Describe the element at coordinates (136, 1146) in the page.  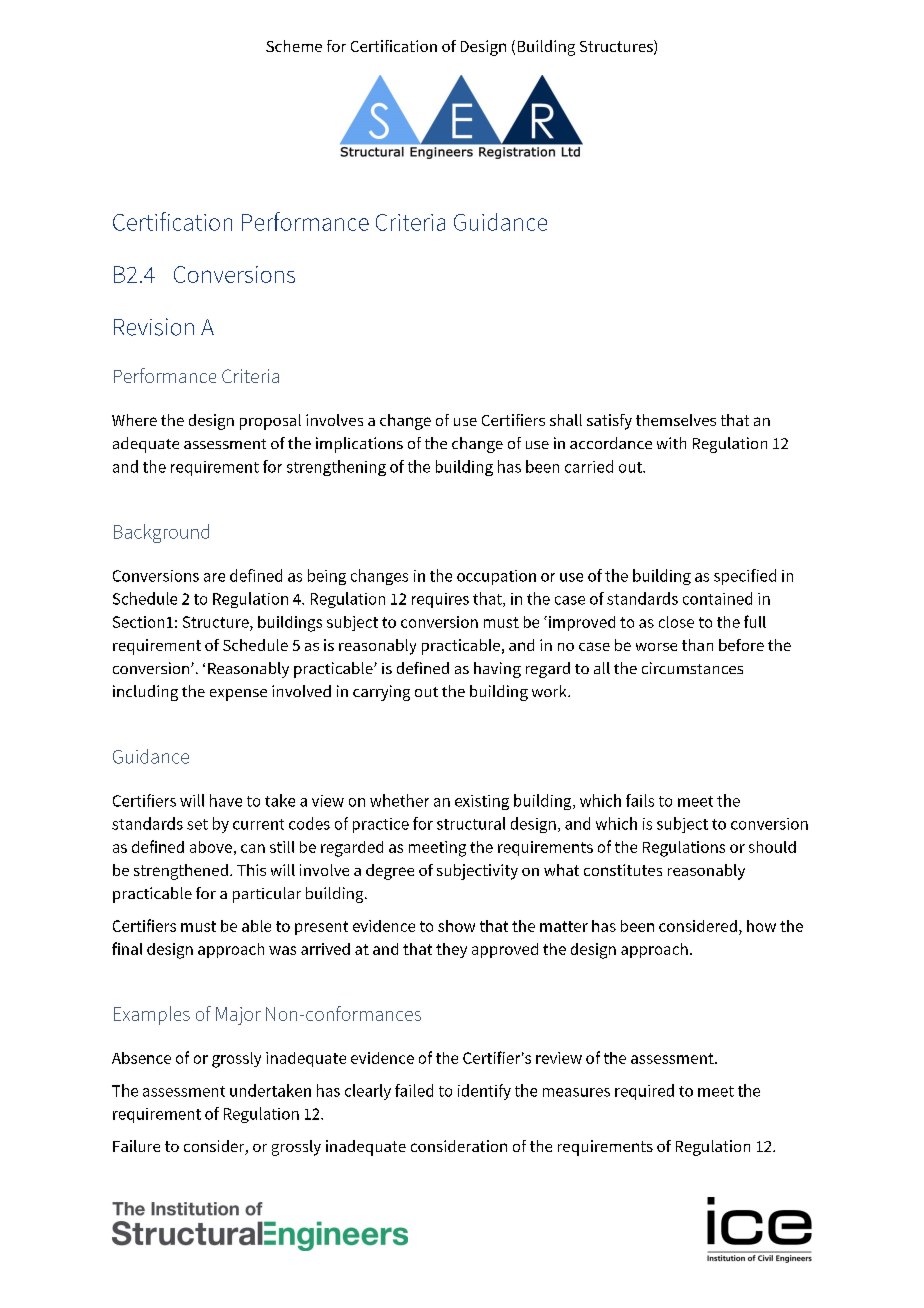
I see `Failure` at that location.
